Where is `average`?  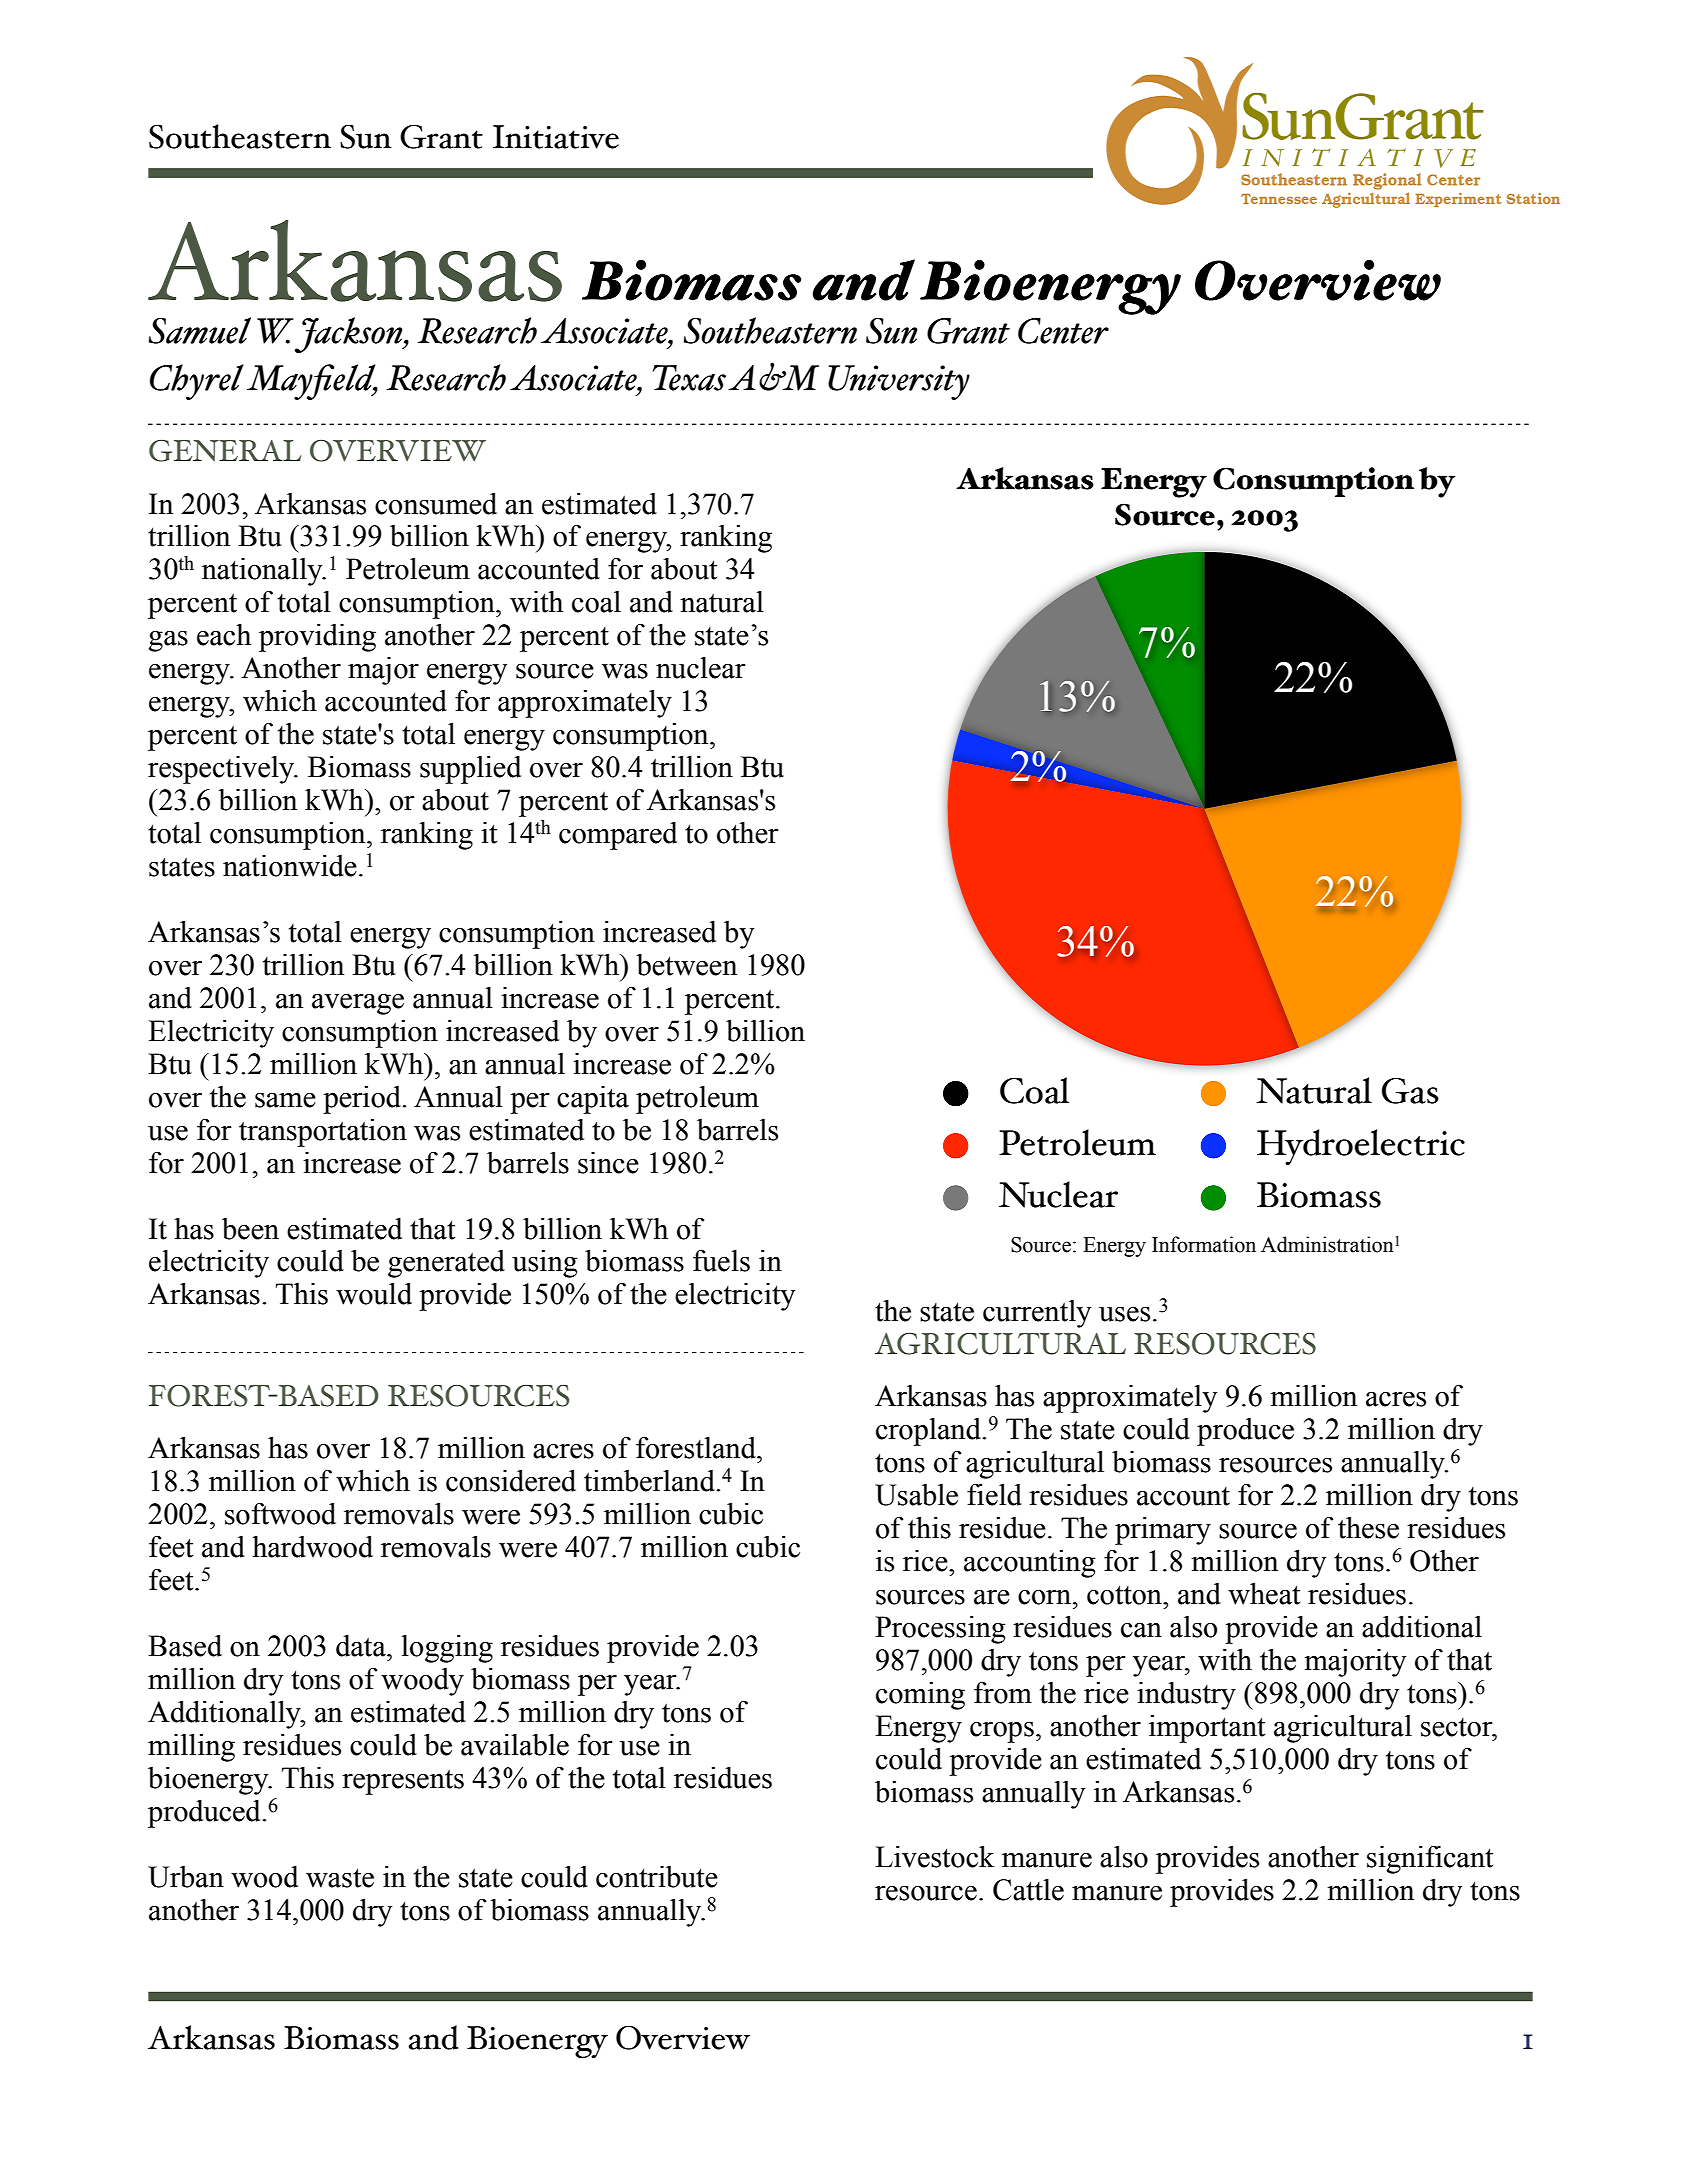
average is located at coordinates (358, 1004).
